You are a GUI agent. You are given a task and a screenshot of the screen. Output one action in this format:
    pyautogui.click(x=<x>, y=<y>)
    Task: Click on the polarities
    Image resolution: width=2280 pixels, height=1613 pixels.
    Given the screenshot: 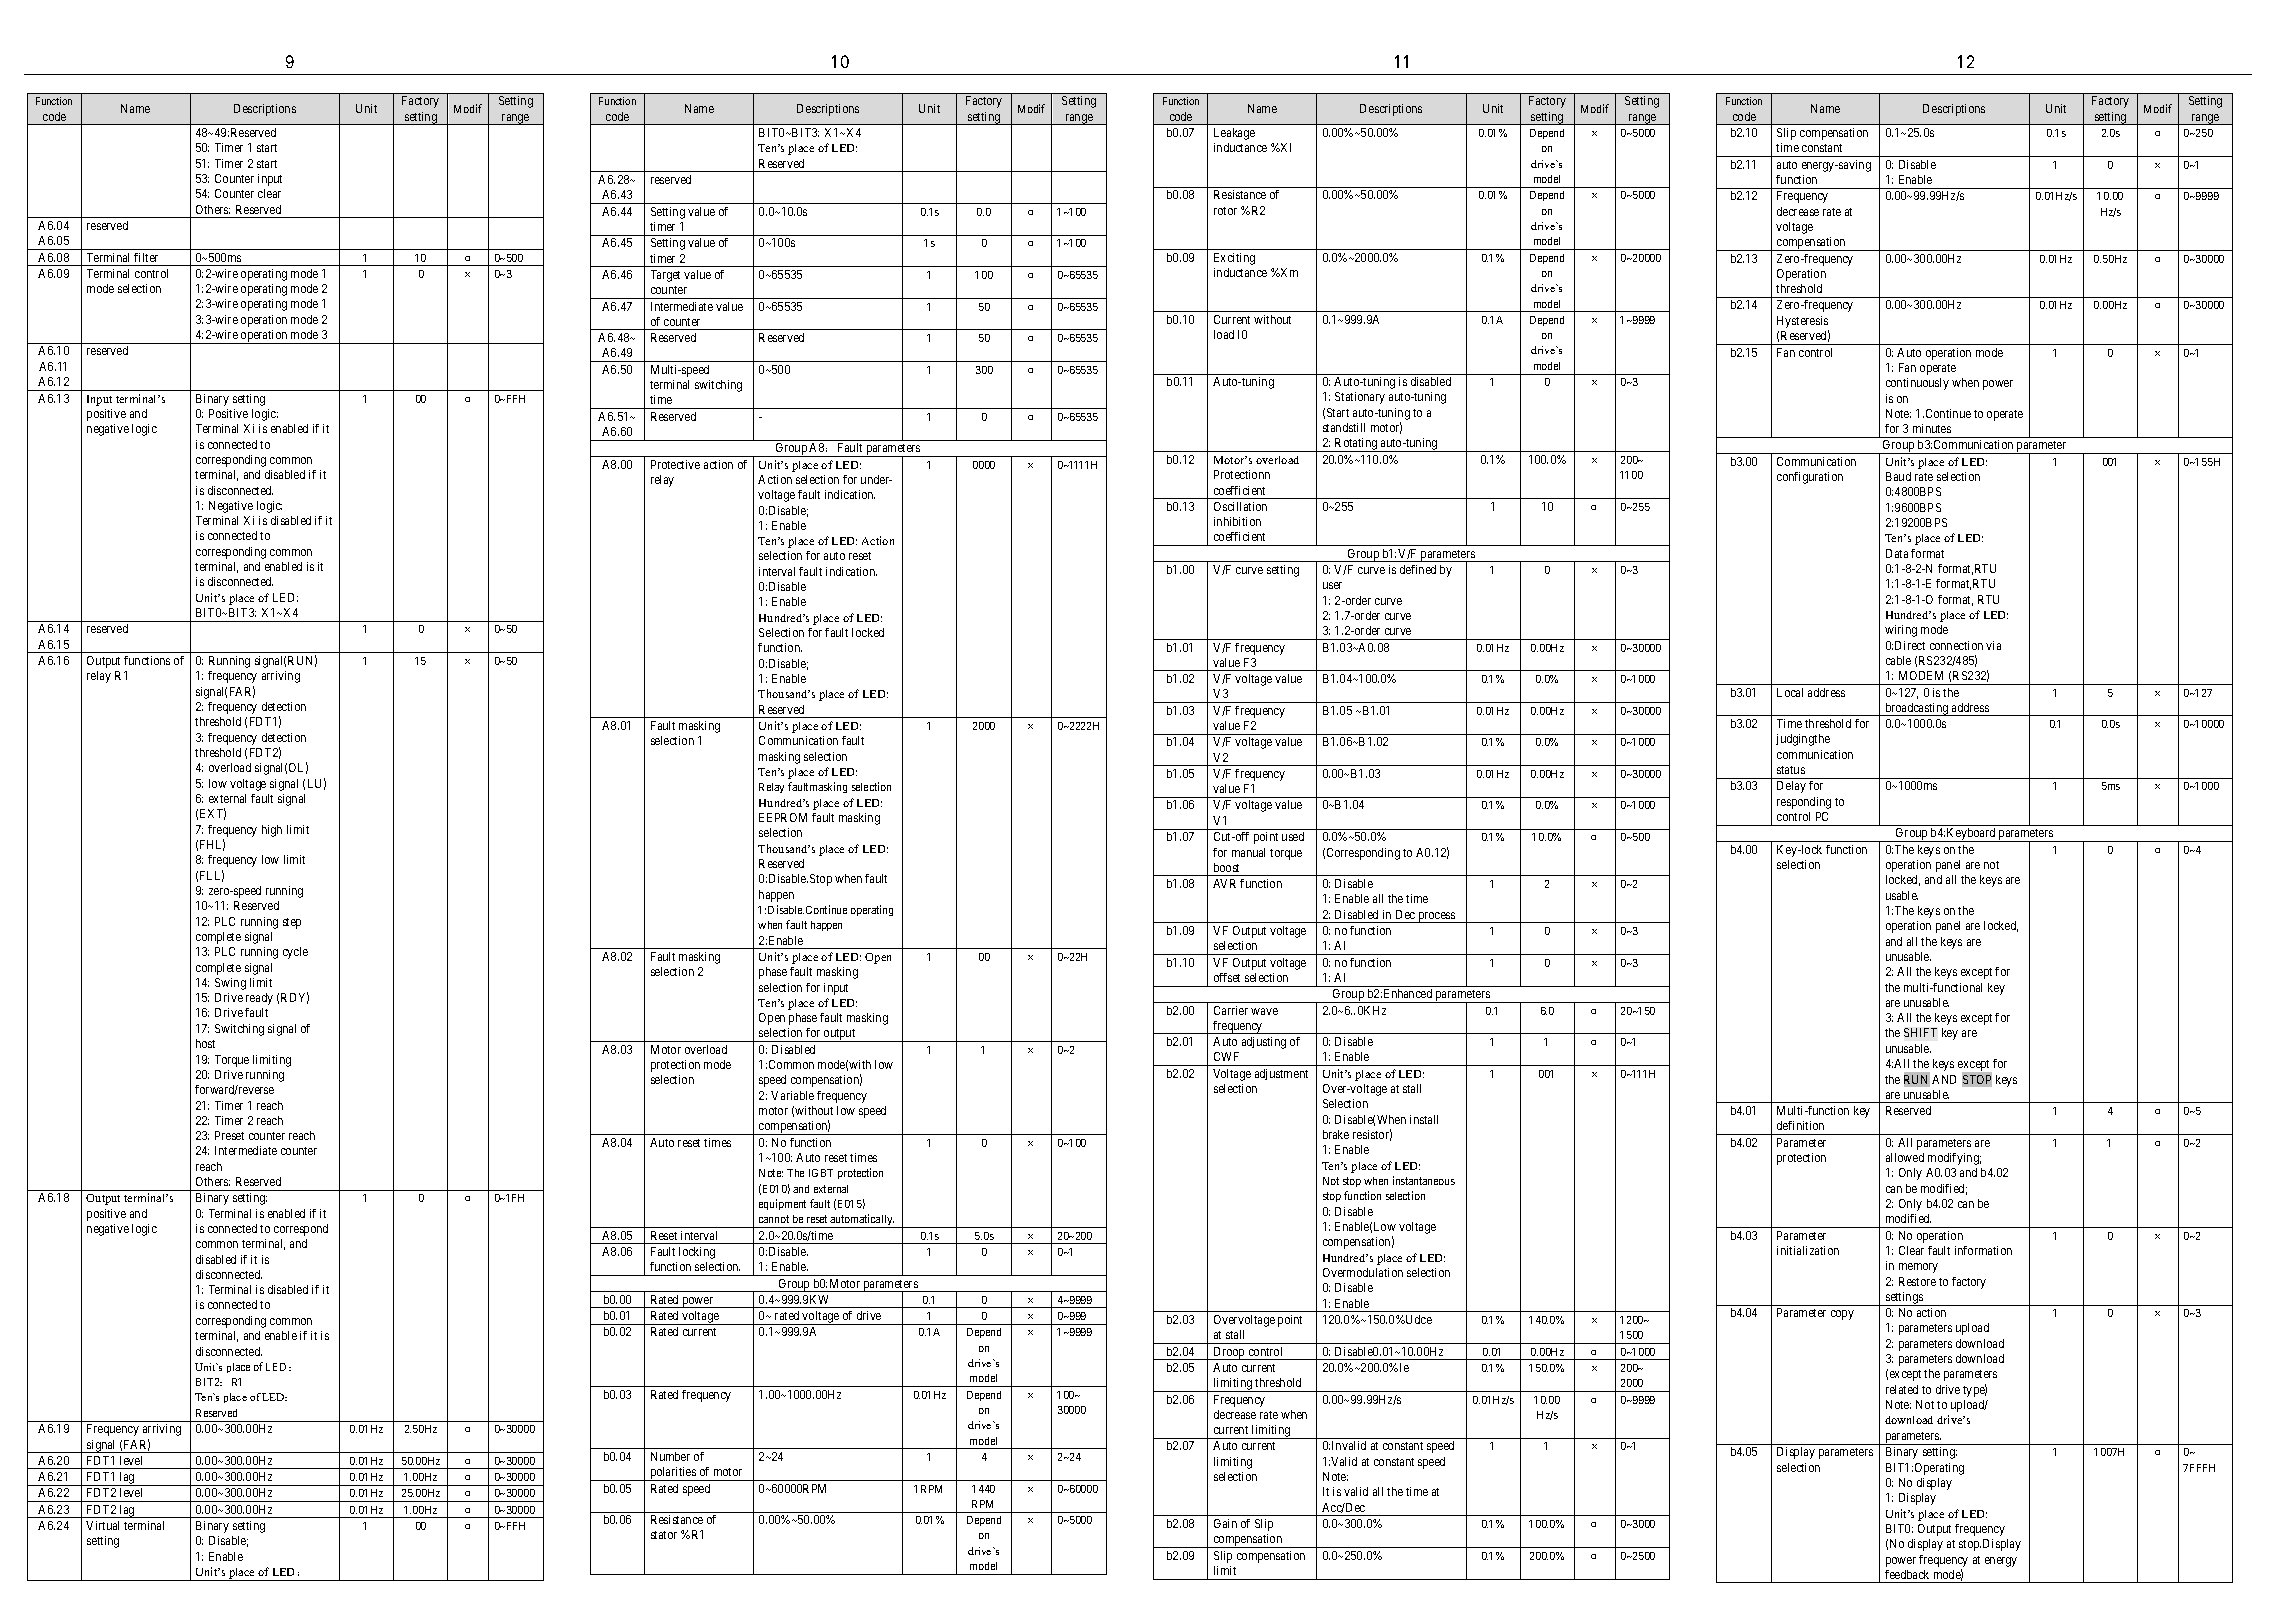 What is the action you would take?
    pyautogui.click(x=673, y=1474)
